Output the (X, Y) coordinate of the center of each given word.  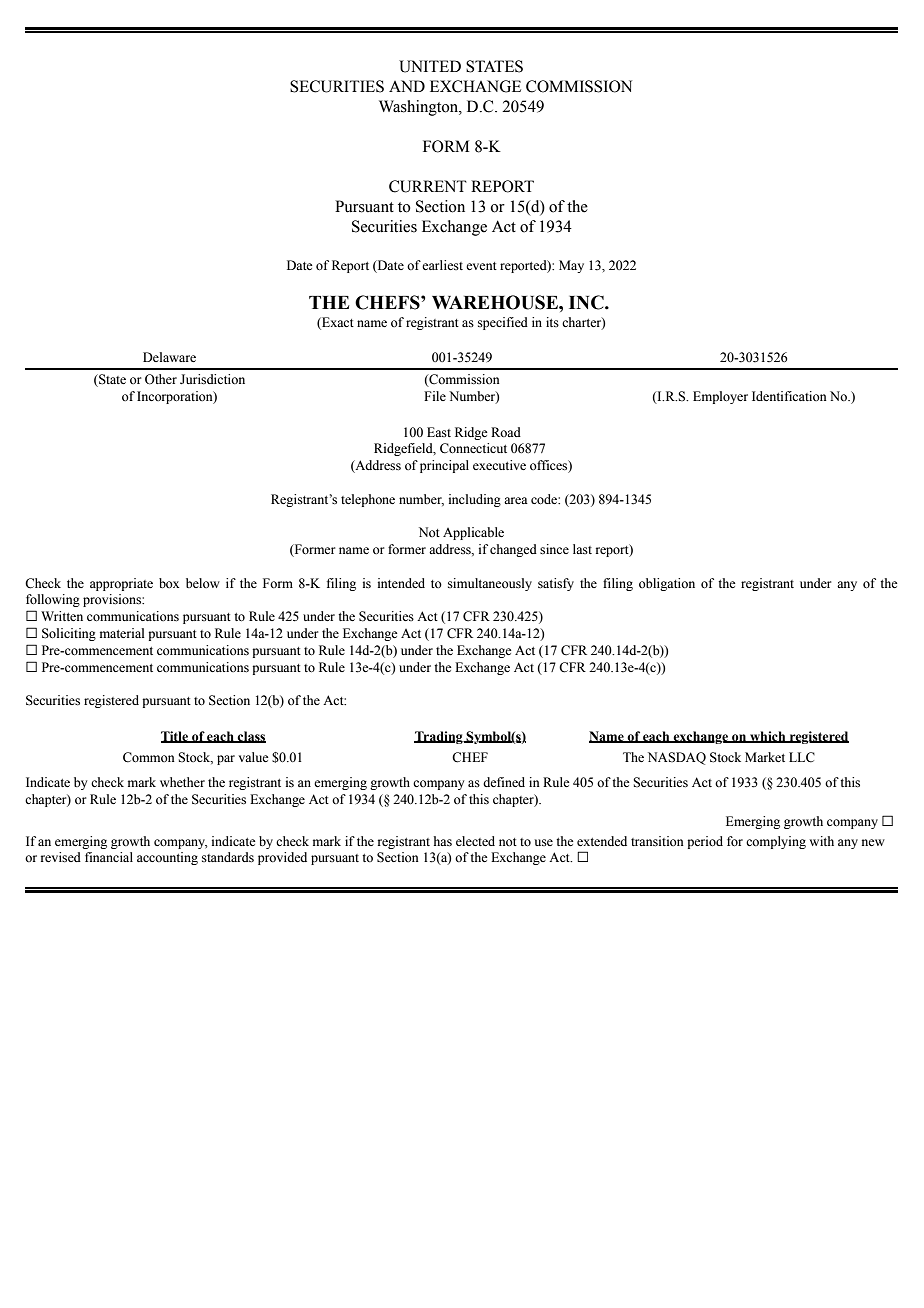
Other (161, 379)
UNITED (430, 66)
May (571, 266)
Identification (789, 396)
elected (475, 841)
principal (444, 466)
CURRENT (428, 186)
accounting (167, 858)
